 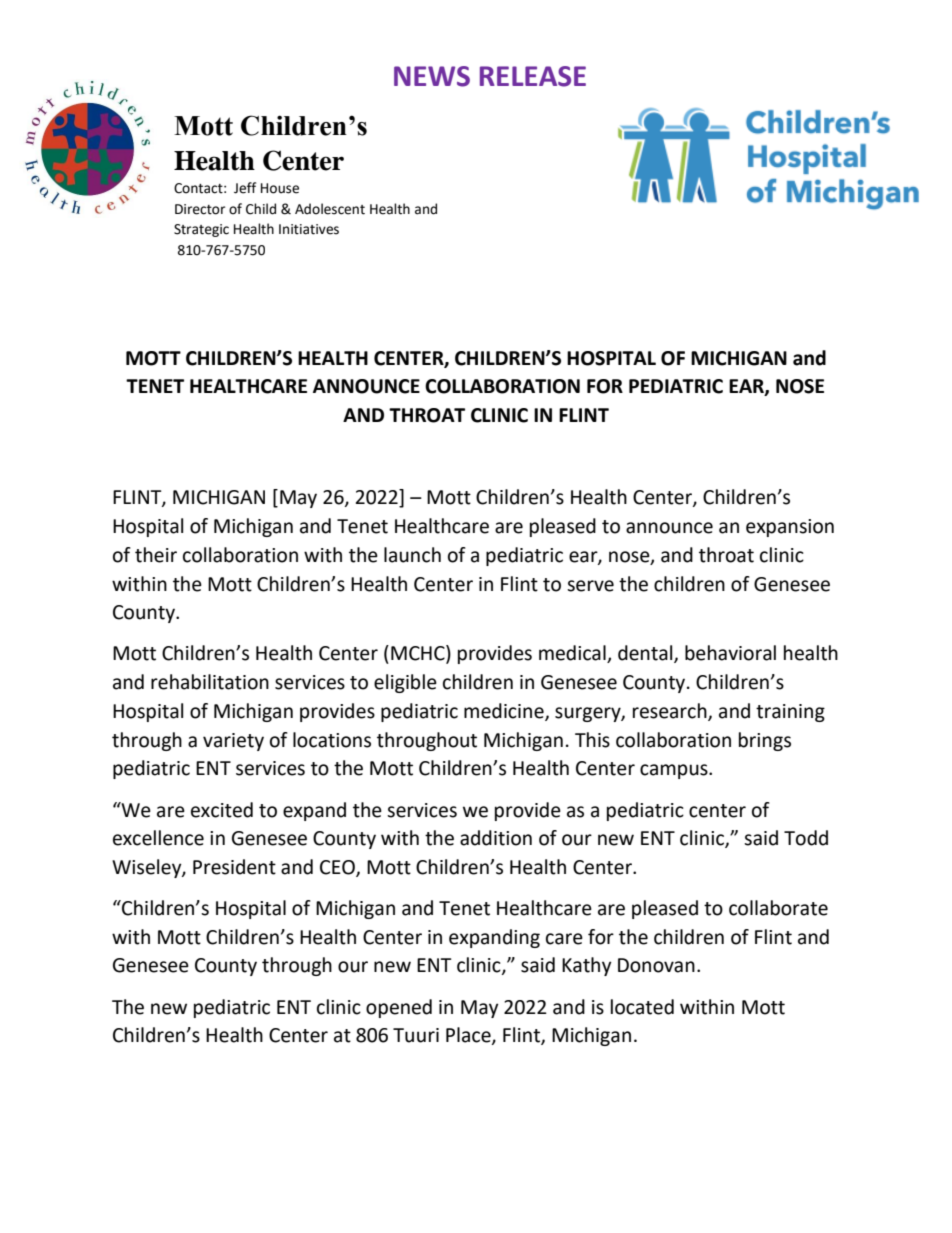 What do you see at coordinates (201, 230) in the screenshot?
I see `Strategic` at bounding box center [201, 230].
